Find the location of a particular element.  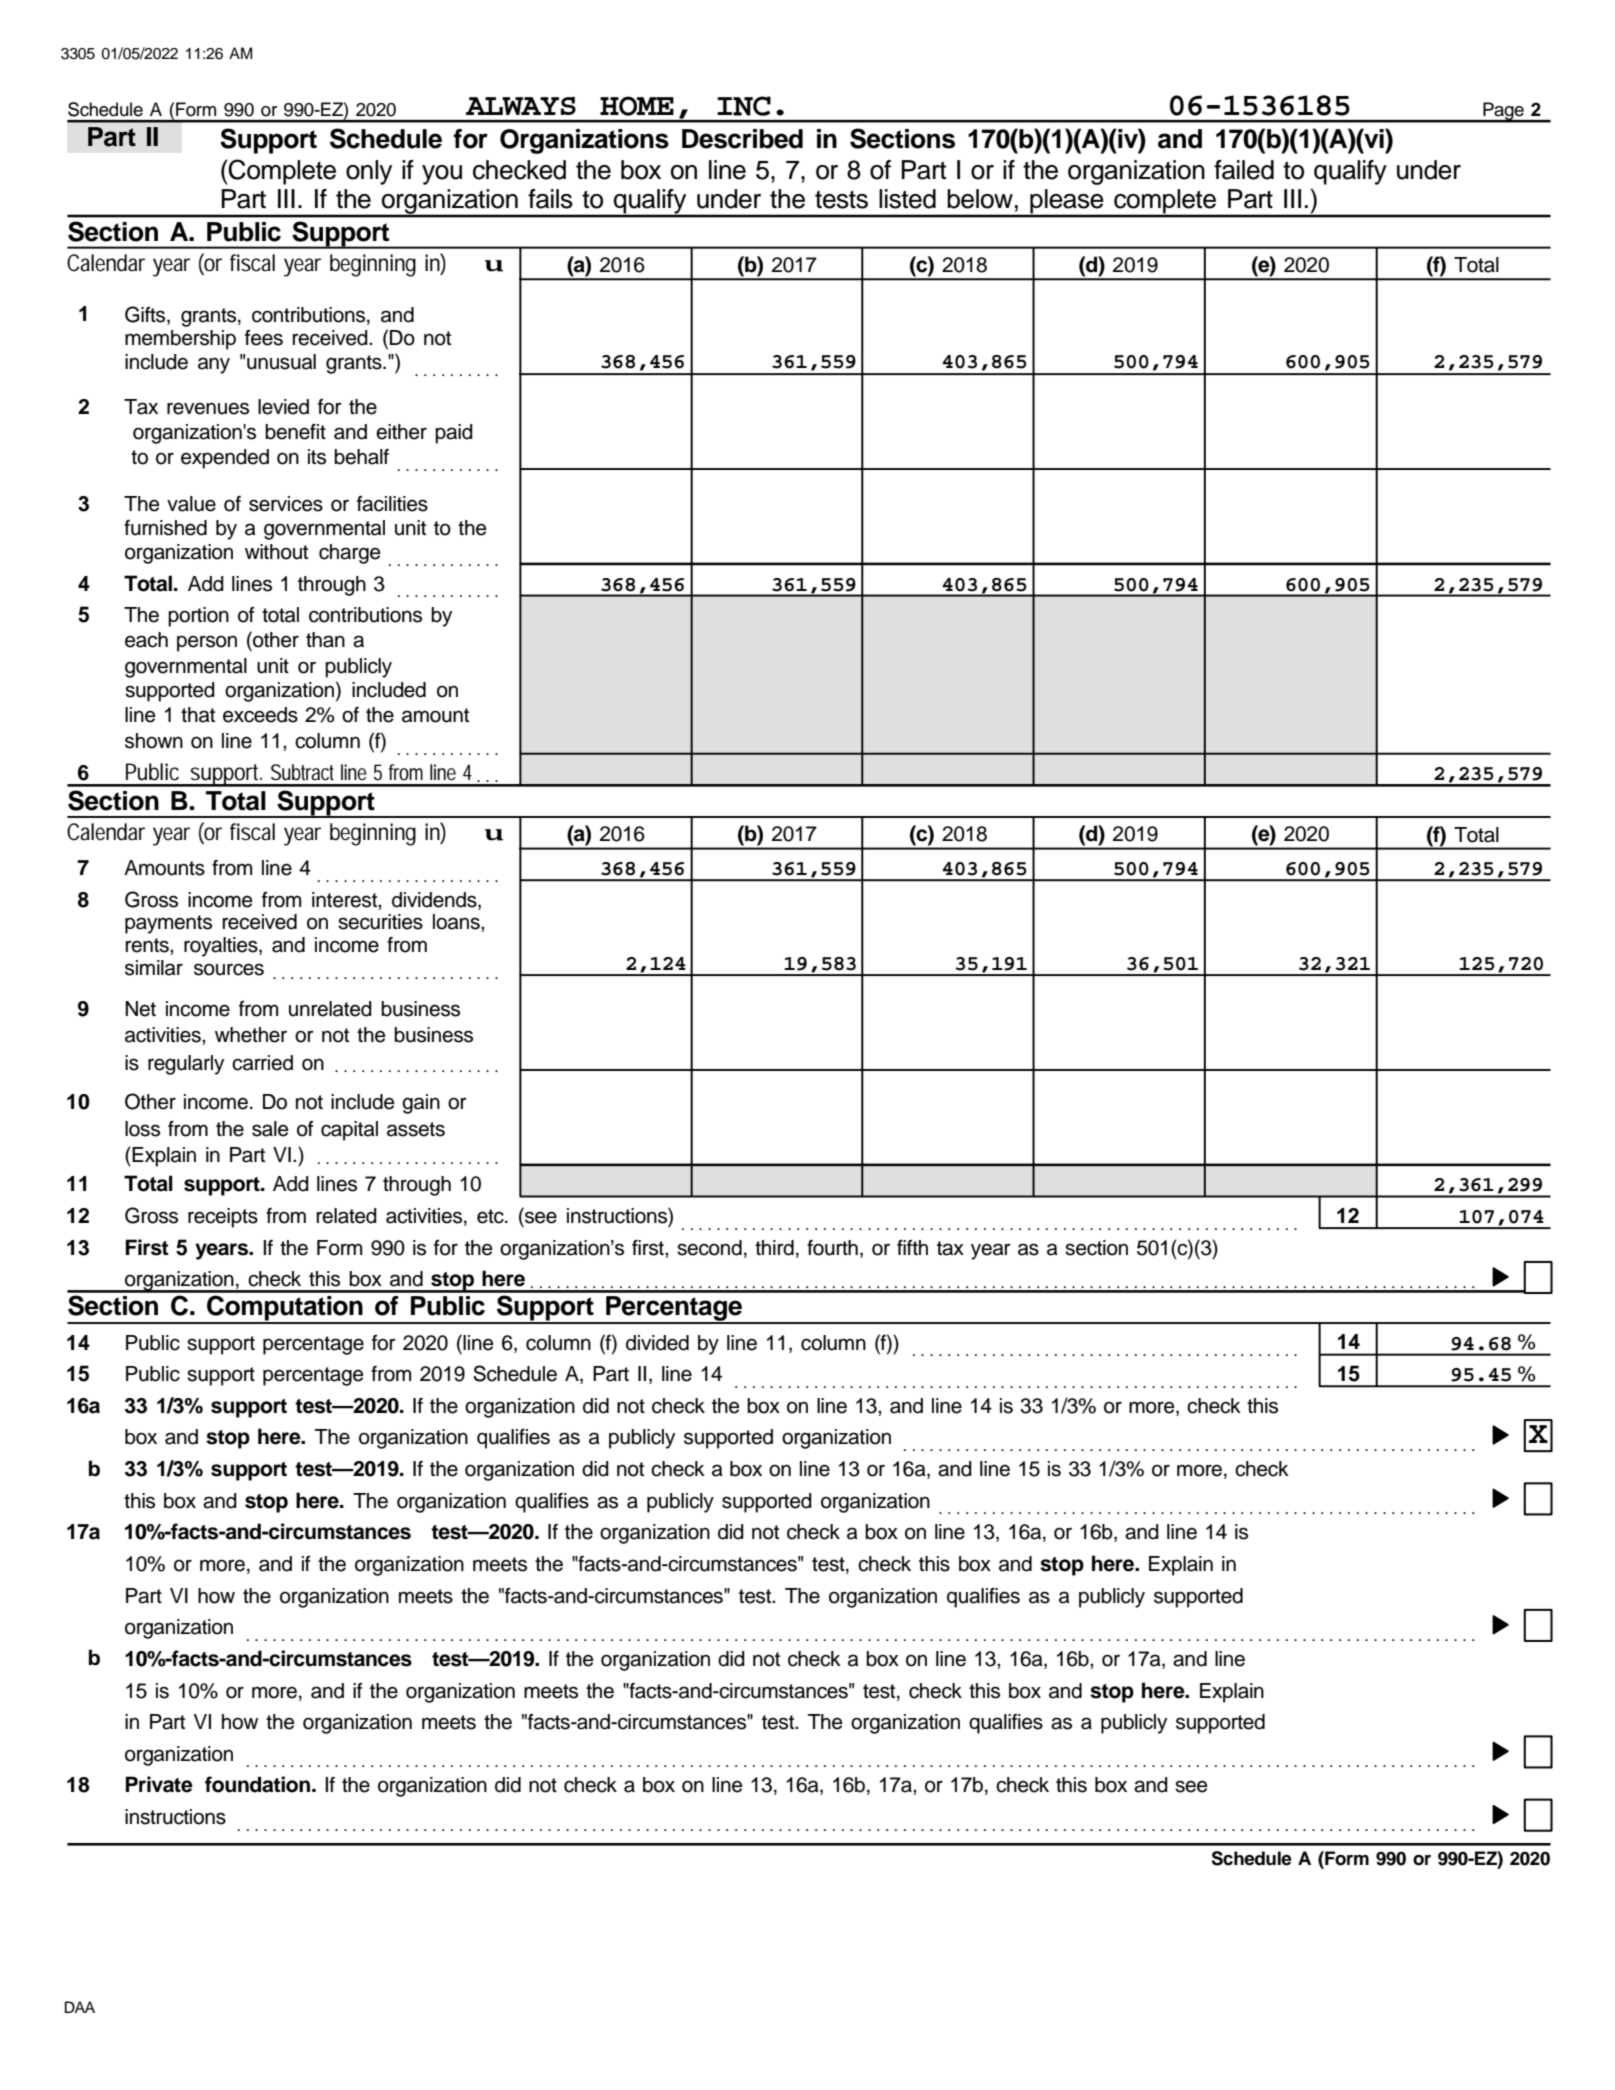

DAA is located at coordinates (80, 2007).
